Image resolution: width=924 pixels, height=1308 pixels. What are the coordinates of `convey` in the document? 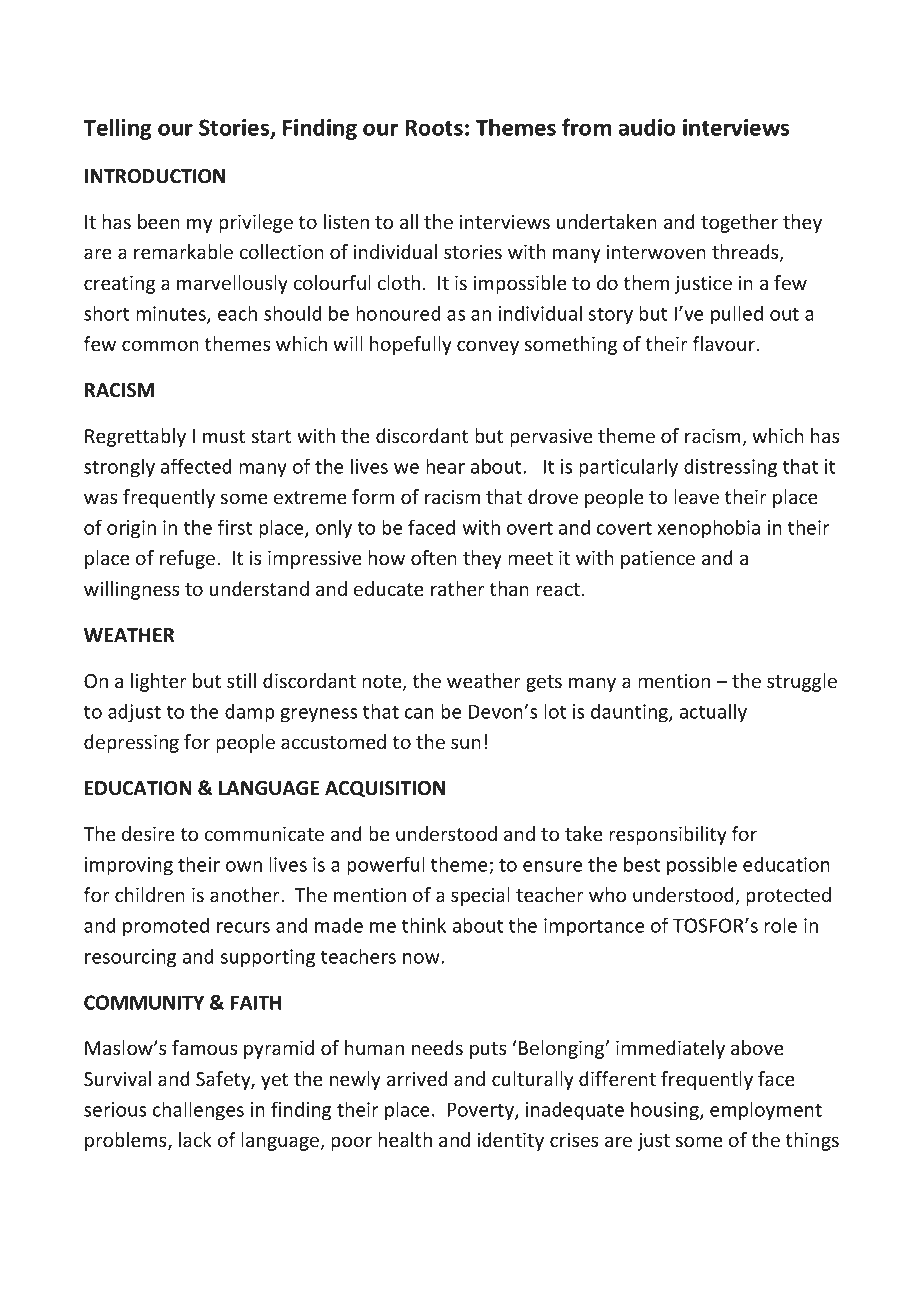 It's located at (488, 347).
